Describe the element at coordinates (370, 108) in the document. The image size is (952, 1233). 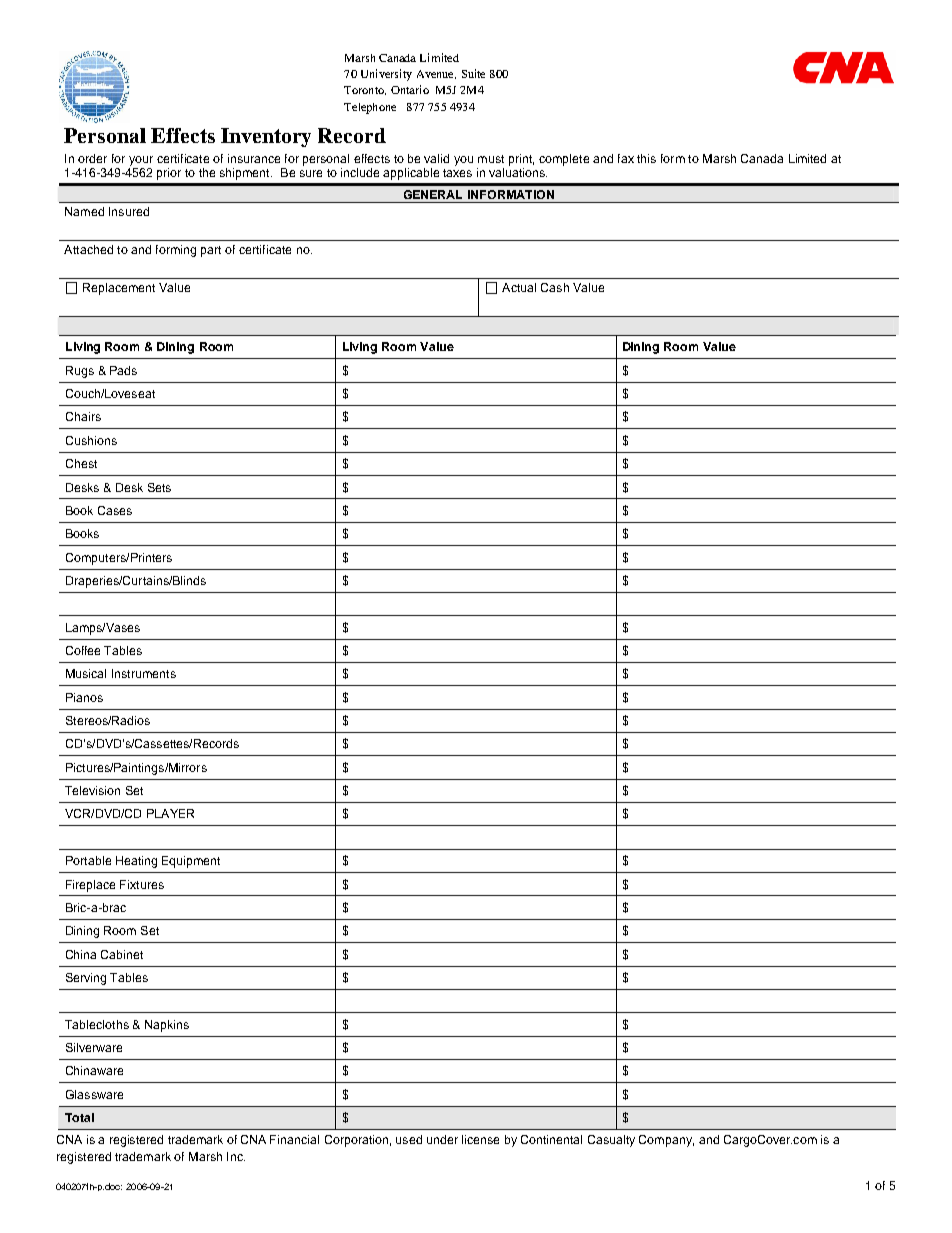
I see `Telephone` at that location.
